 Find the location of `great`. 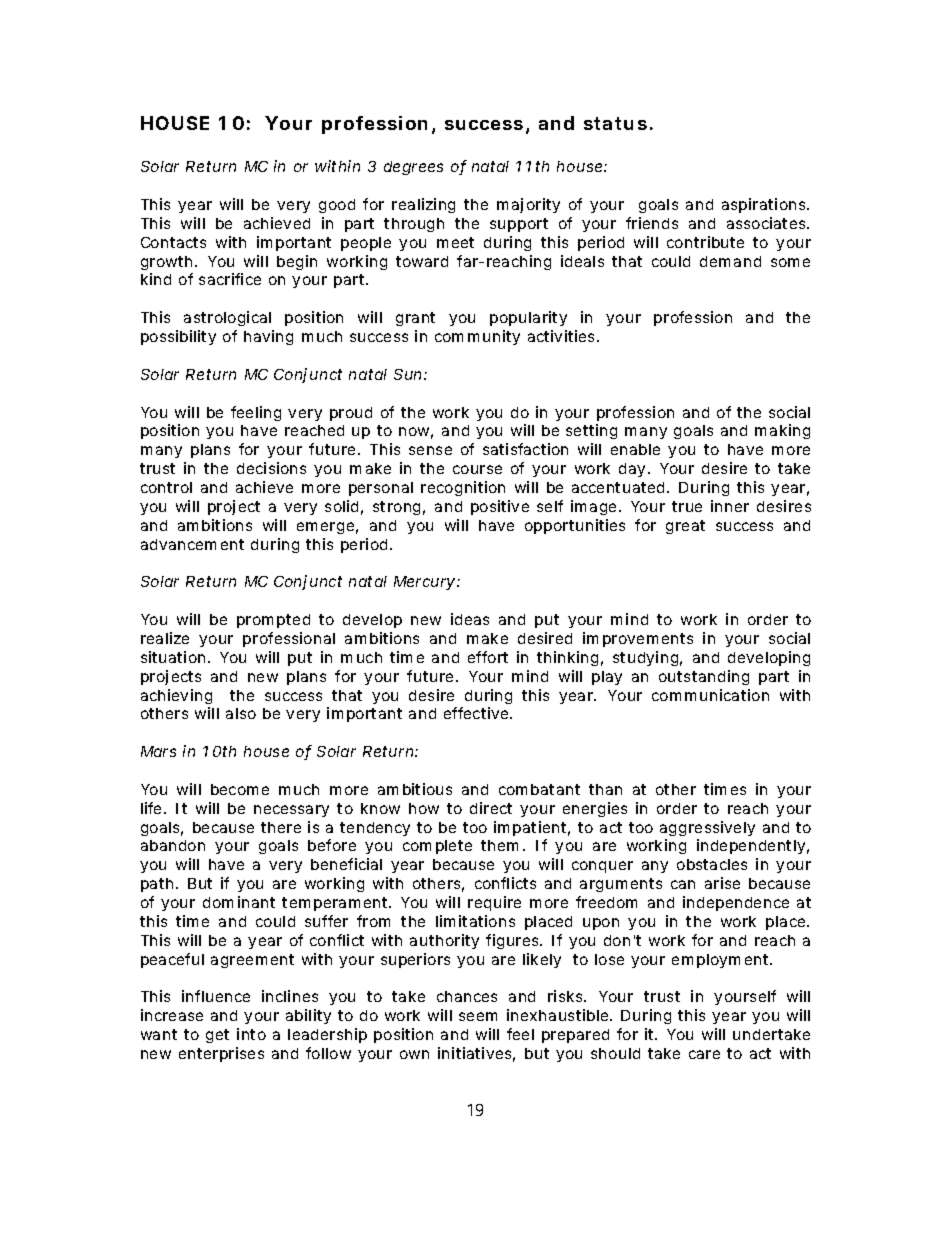

great is located at coordinates (685, 527).
